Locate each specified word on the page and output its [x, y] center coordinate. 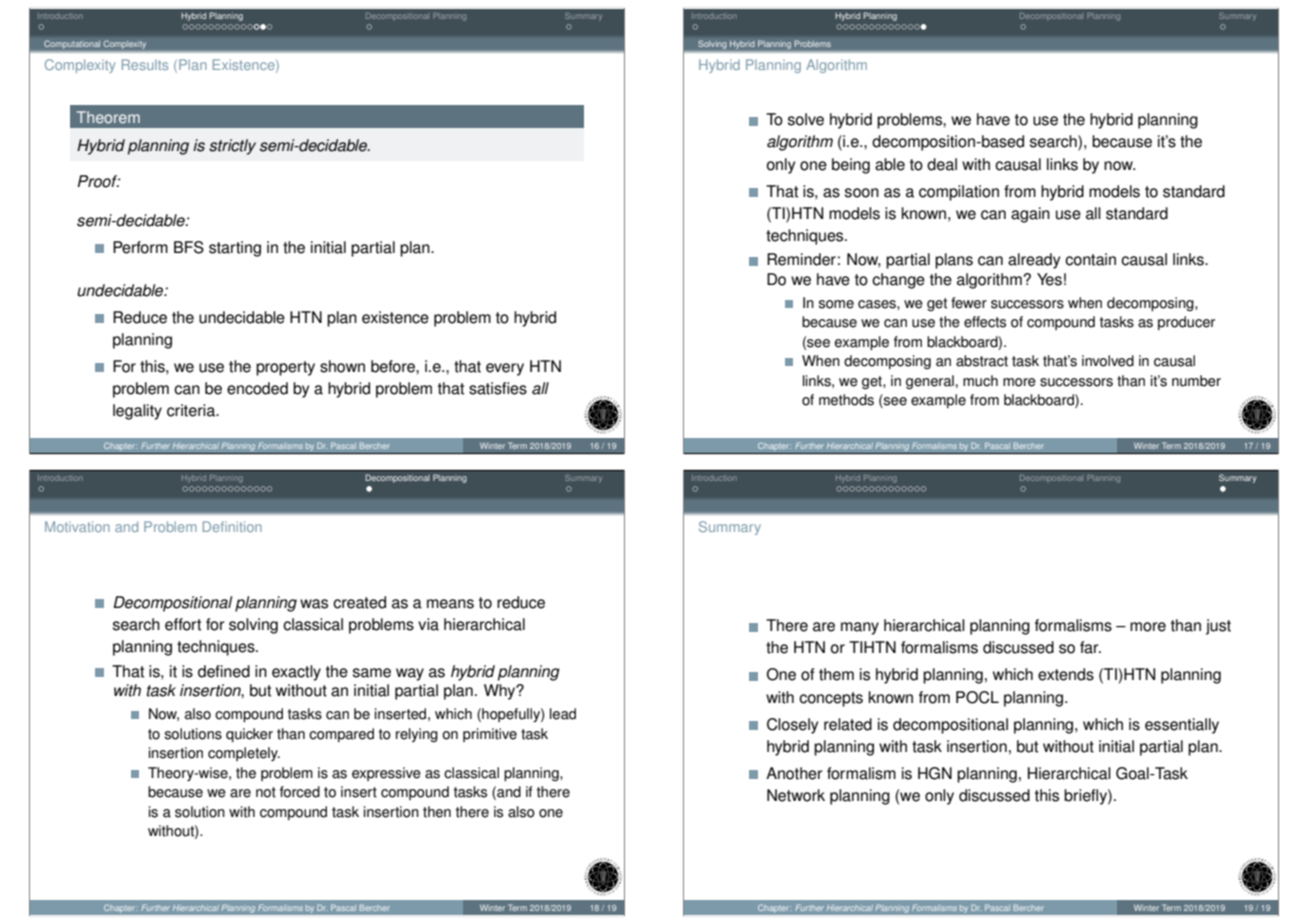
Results [145, 64]
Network [796, 795]
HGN [935, 773]
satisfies [498, 388]
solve [806, 119]
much [980, 381]
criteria [192, 410]
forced [300, 792]
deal [942, 164]
